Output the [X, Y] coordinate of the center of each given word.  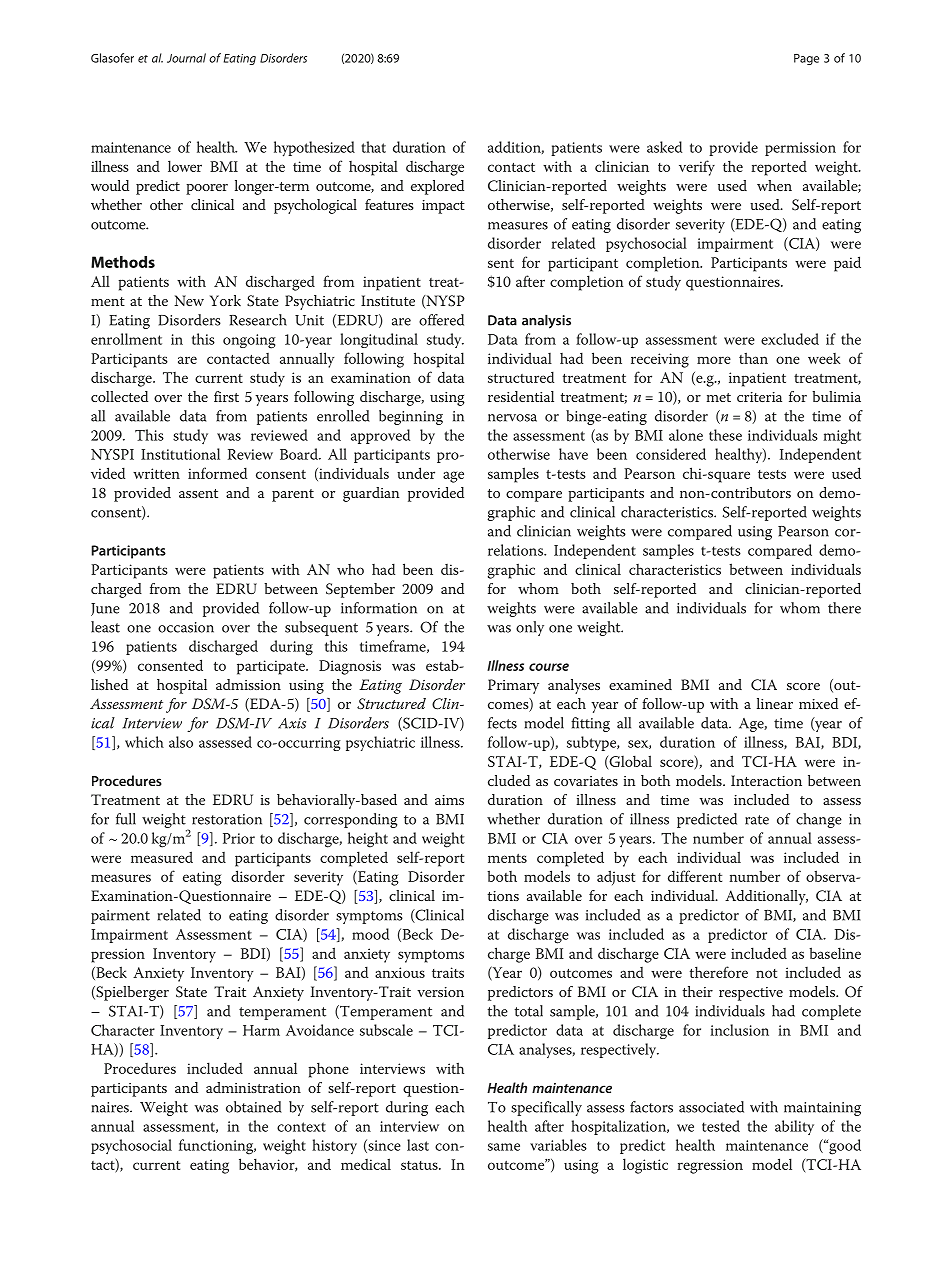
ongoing [249, 341]
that [373, 147]
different [695, 876]
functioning [217, 1147]
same [504, 1147]
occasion [186, 627]
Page [806, 59]
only [530, 628]
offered [441, 320]
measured [162, 857]
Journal [186, 58]
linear [775, 703]
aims [449, 800]
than [753, 358]
